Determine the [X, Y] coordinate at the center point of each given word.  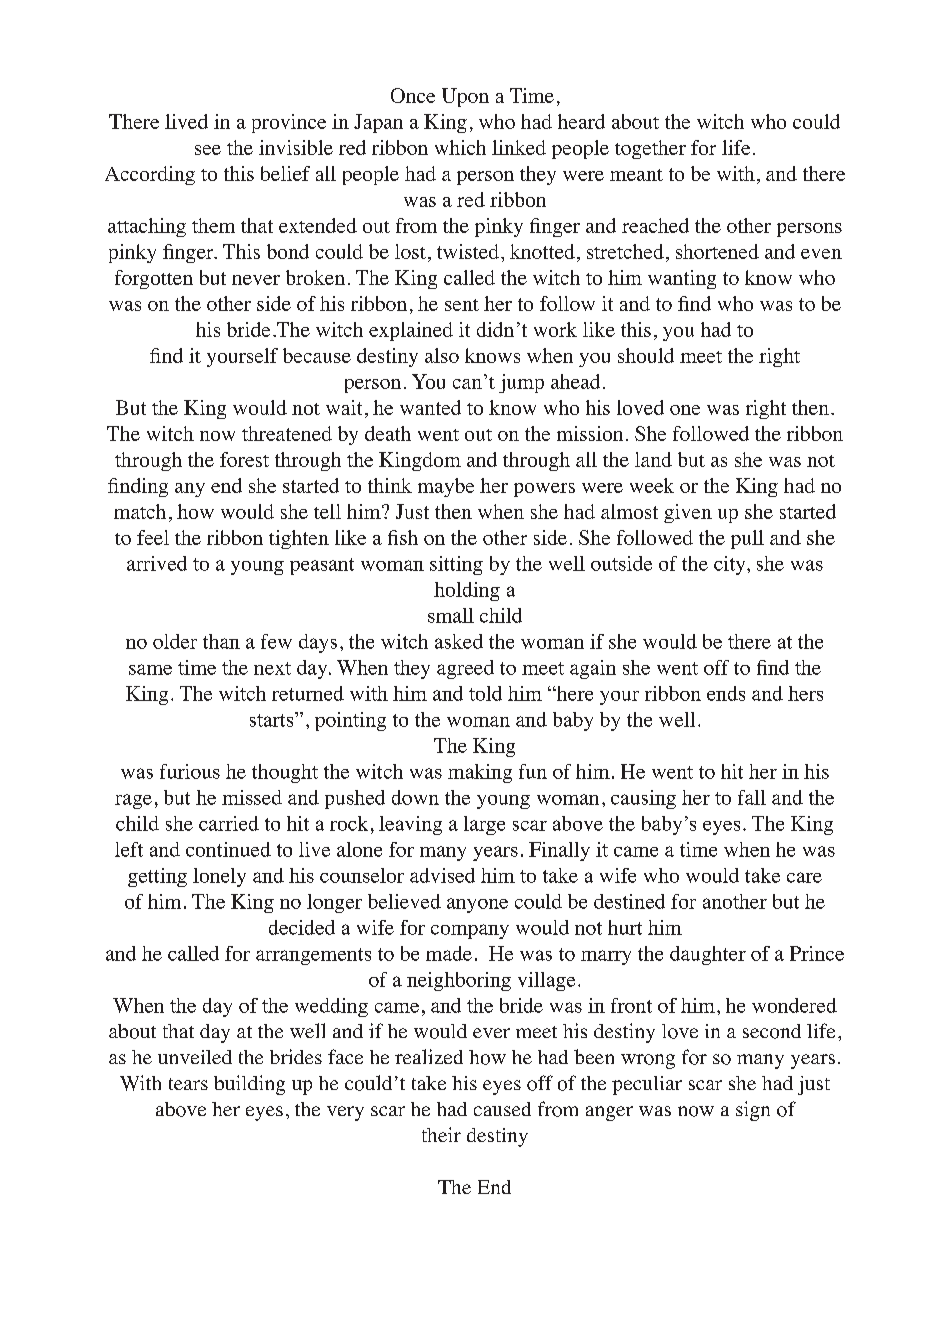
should [646, 355]
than [221, 641]
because [317, 355]
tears [188, 1084]
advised [442, 875]
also [442, 355]
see [208, 150]
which [460, 147]
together [650, 149]
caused [502, 1109]
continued [228, 849]
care [804, 877]
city [731, 565]
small [451, 615]
